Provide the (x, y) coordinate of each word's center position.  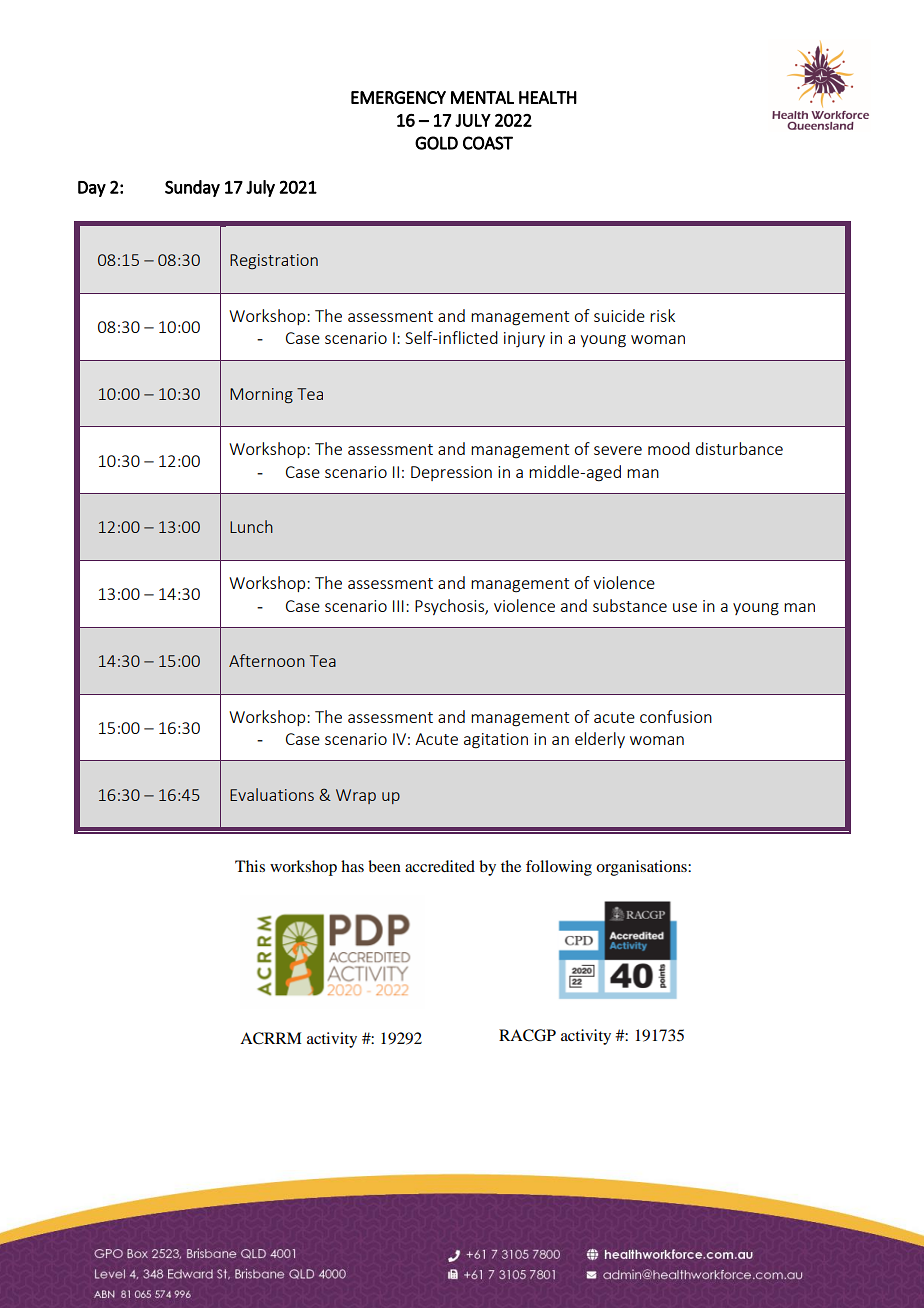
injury (524, 339)
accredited (440, 866)
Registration (274, 261)
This (250, 866)
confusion (676, 716)
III (398, 606)
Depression (451, 473)
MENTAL (482, 97)
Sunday (192, 188)
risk (662, 315)
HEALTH (548, 97)
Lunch (251, 526)
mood (669, 448)
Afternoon (267, 660)
